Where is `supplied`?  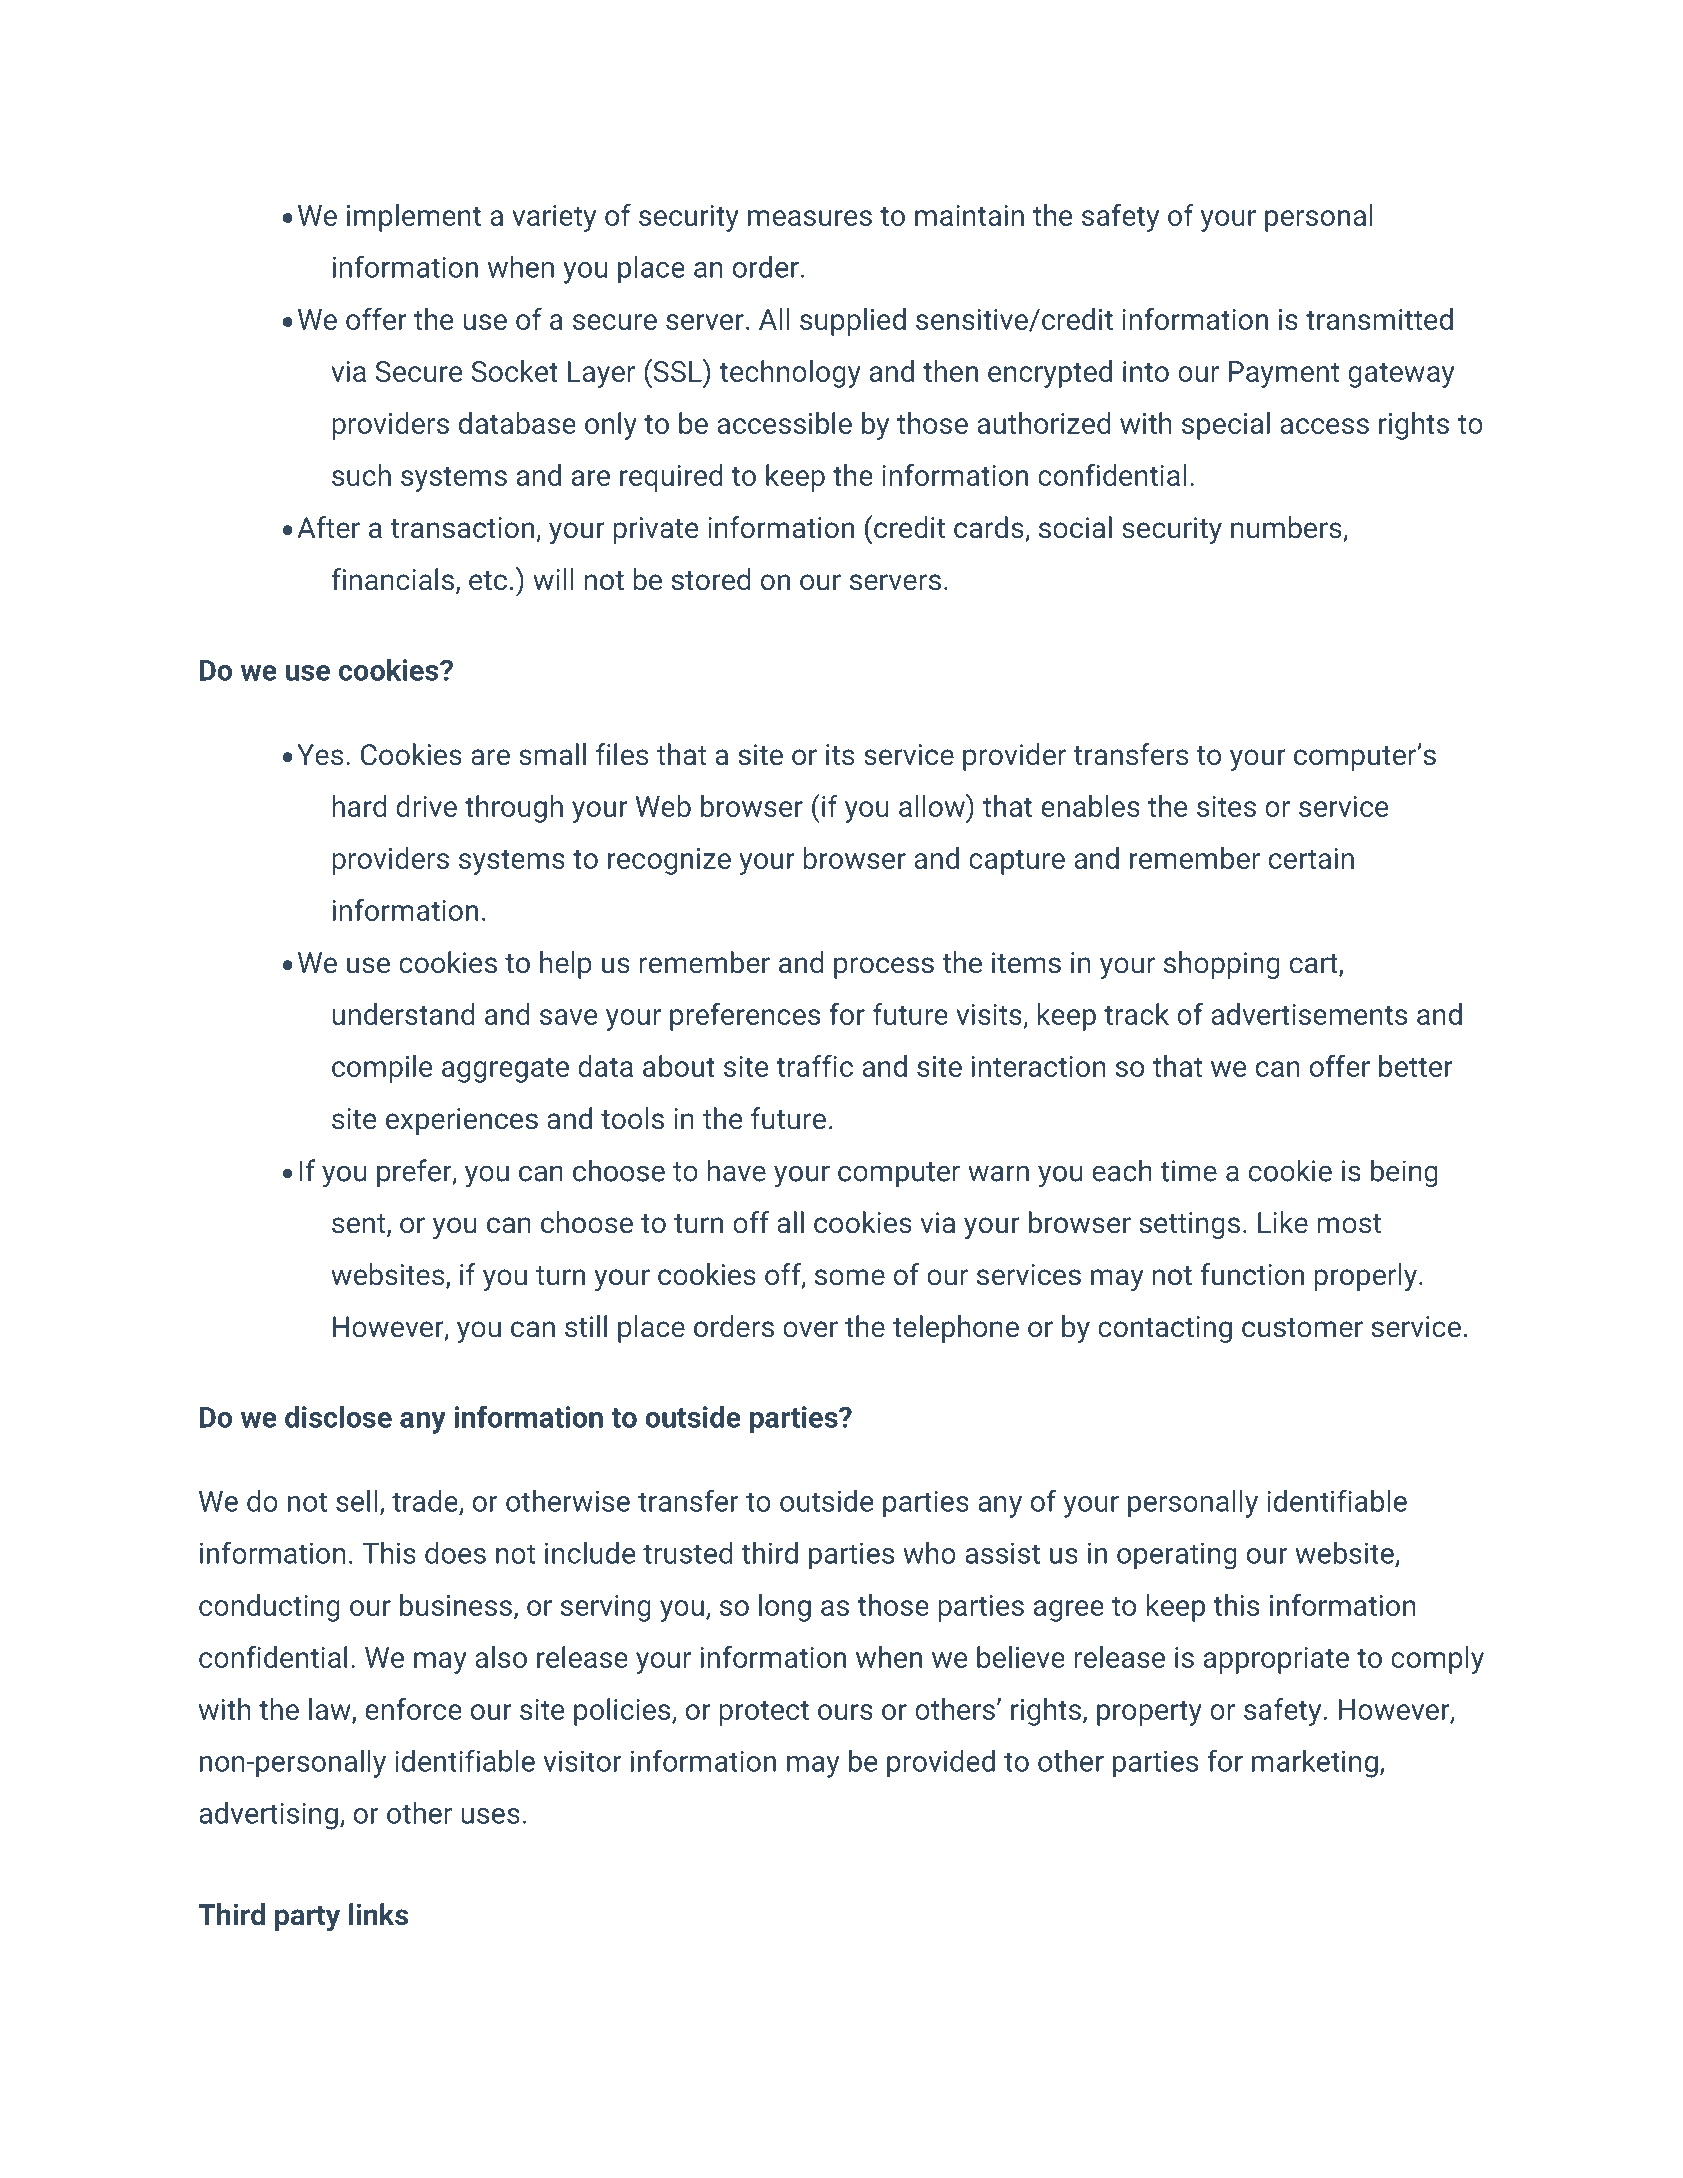 supplied is located at coordinates (853, 322).
